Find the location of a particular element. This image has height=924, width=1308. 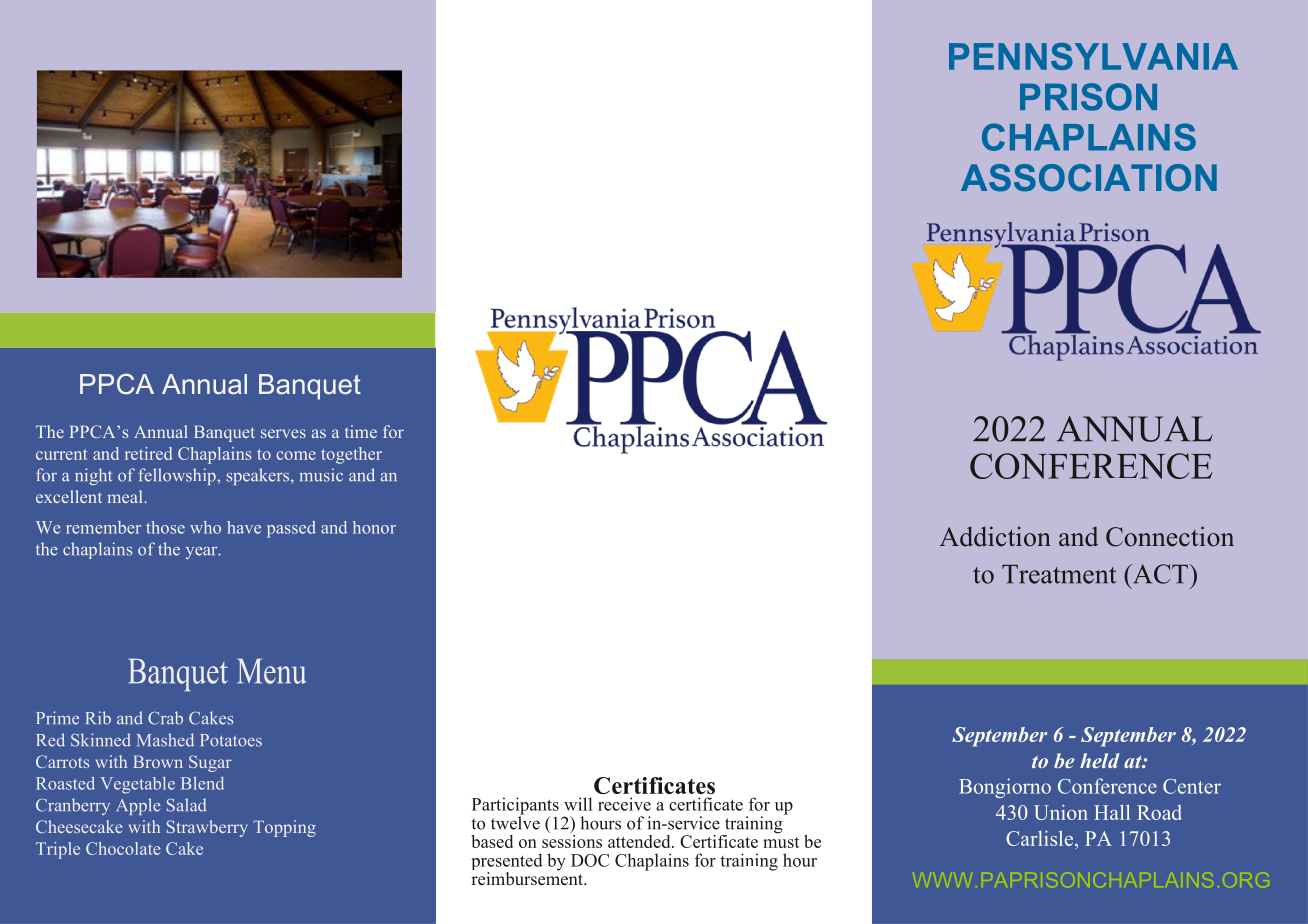

Addiction is located at coordinates (995, 536).
